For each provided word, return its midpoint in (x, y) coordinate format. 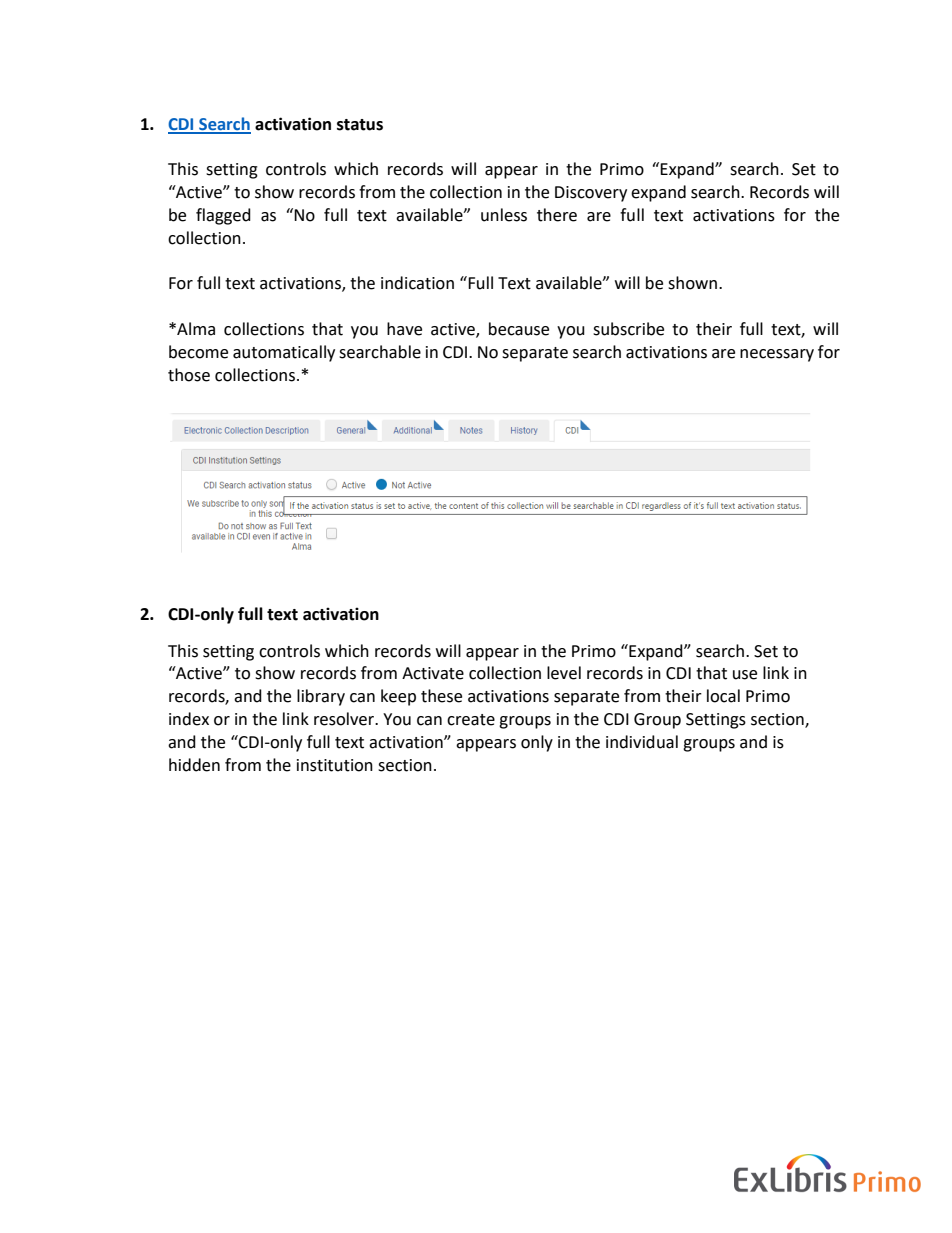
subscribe (628, 329)
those (189, 375)
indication (417, 283)
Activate (433, 673)
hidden (194, 765)
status (360, 125)
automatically (284, 353)
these (441, 696)
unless (504, 215)
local (723, 696)
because (519, 329)
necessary (777, 355)
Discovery (591, 194)
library (321, 697)
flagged (223, 216)
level (564, 673)
